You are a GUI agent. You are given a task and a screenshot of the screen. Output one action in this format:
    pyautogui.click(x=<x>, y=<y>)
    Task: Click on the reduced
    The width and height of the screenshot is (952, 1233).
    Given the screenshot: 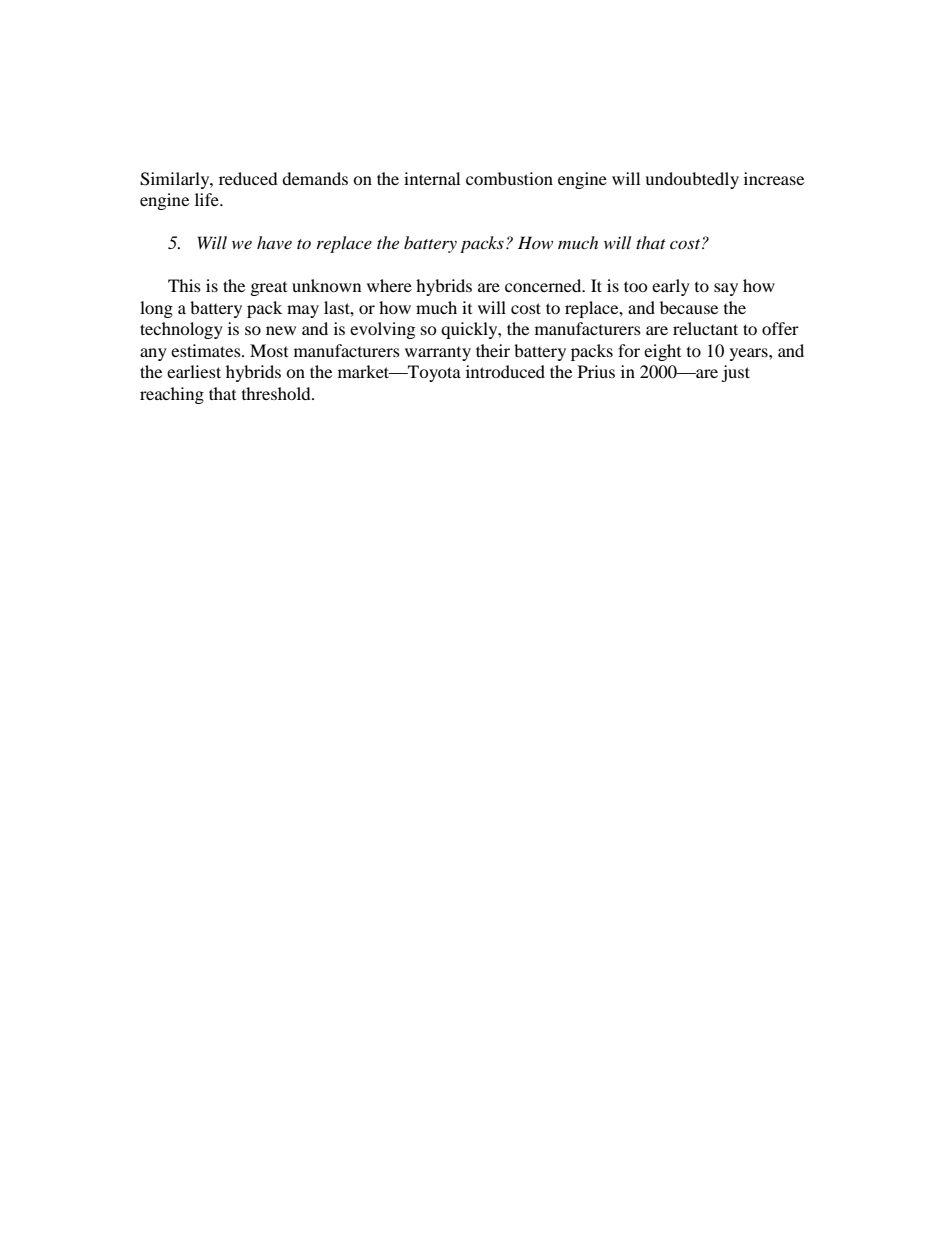 What is the action you would take?
    pyautogui.click(x=248, y=178)
